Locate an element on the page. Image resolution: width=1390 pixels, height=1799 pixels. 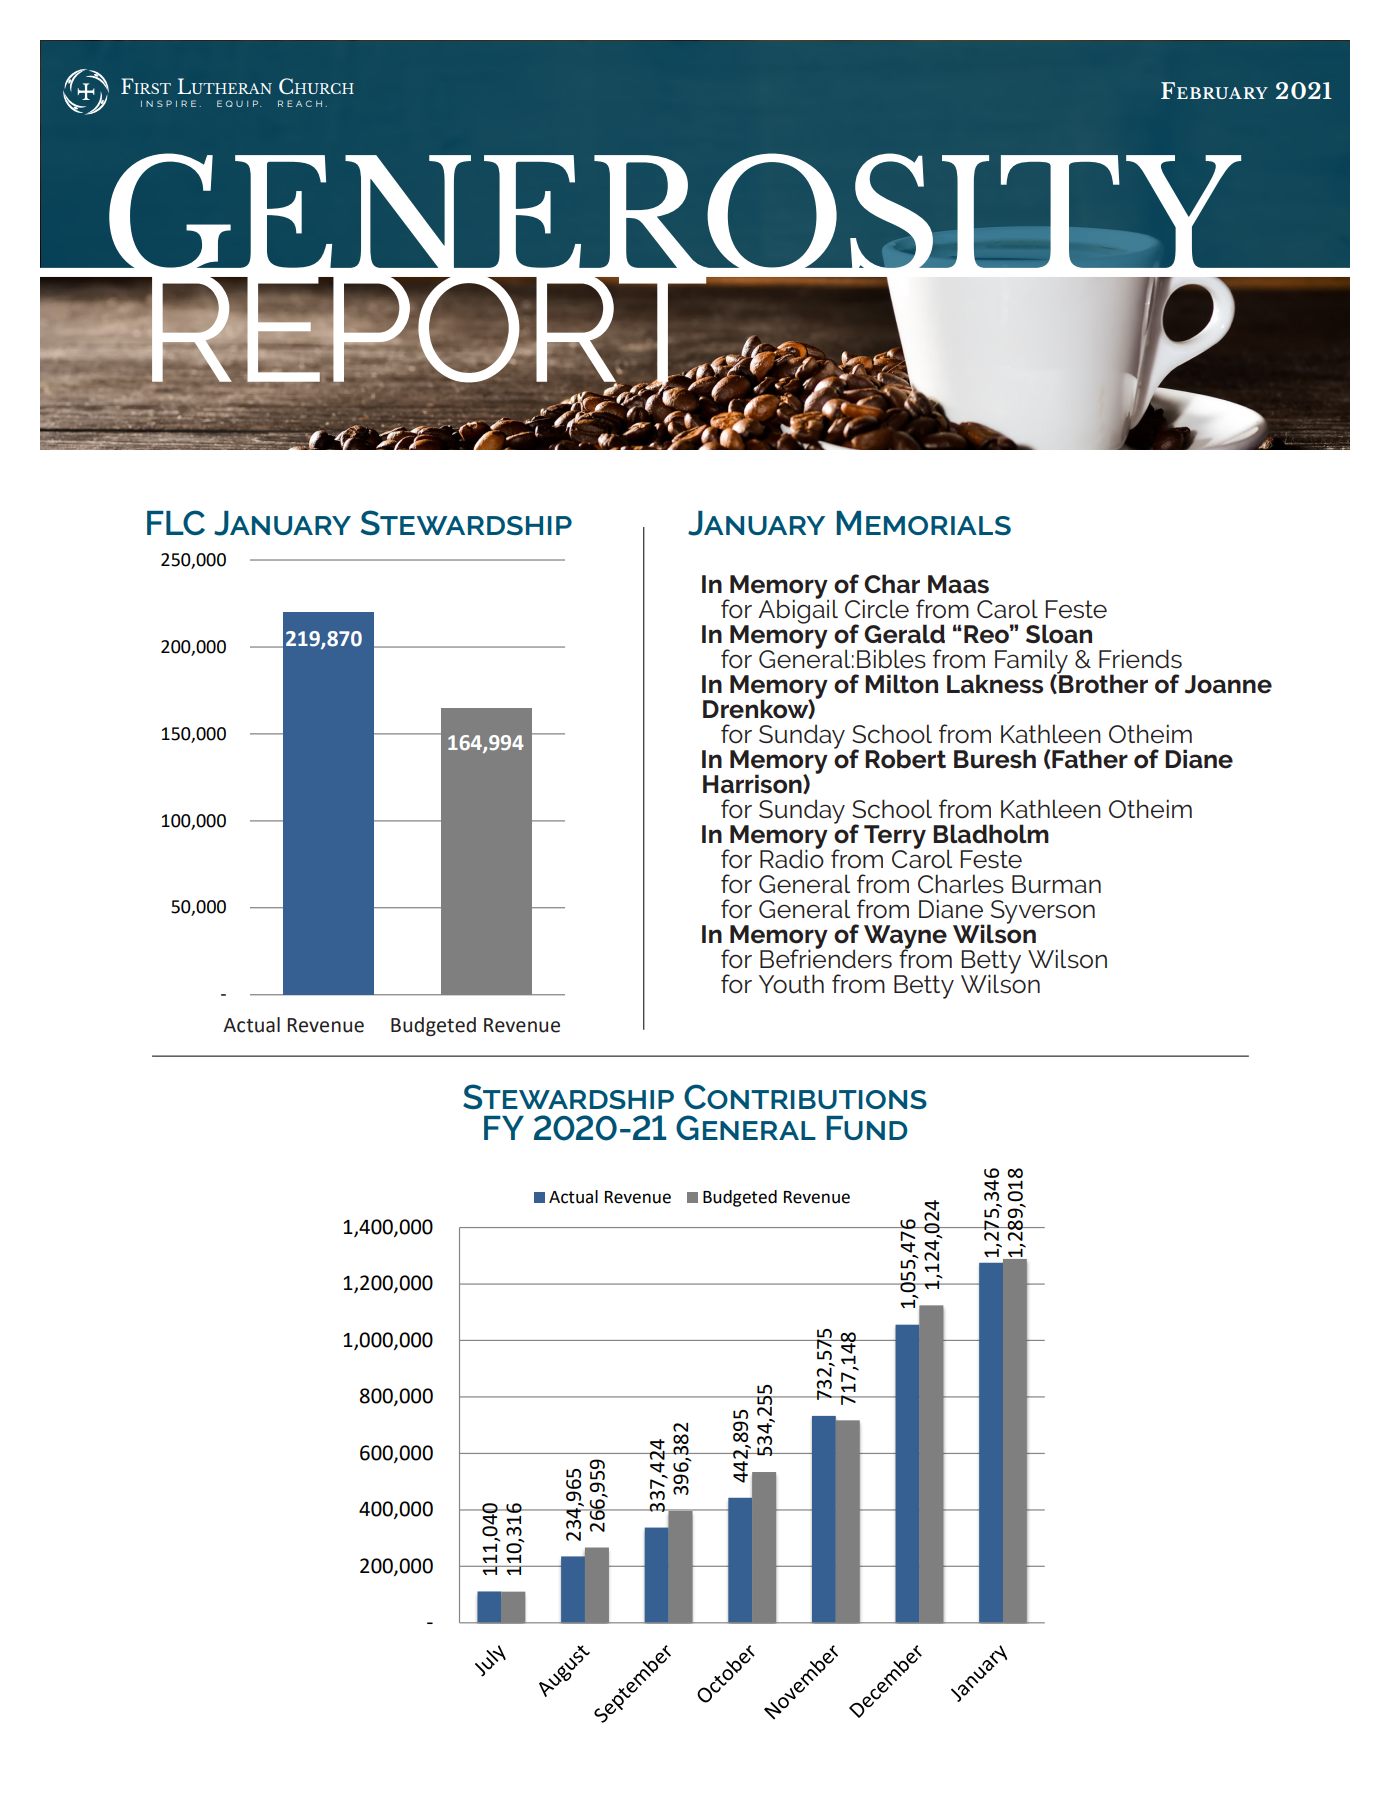
Harrison is located at coordinates (753, 784).
